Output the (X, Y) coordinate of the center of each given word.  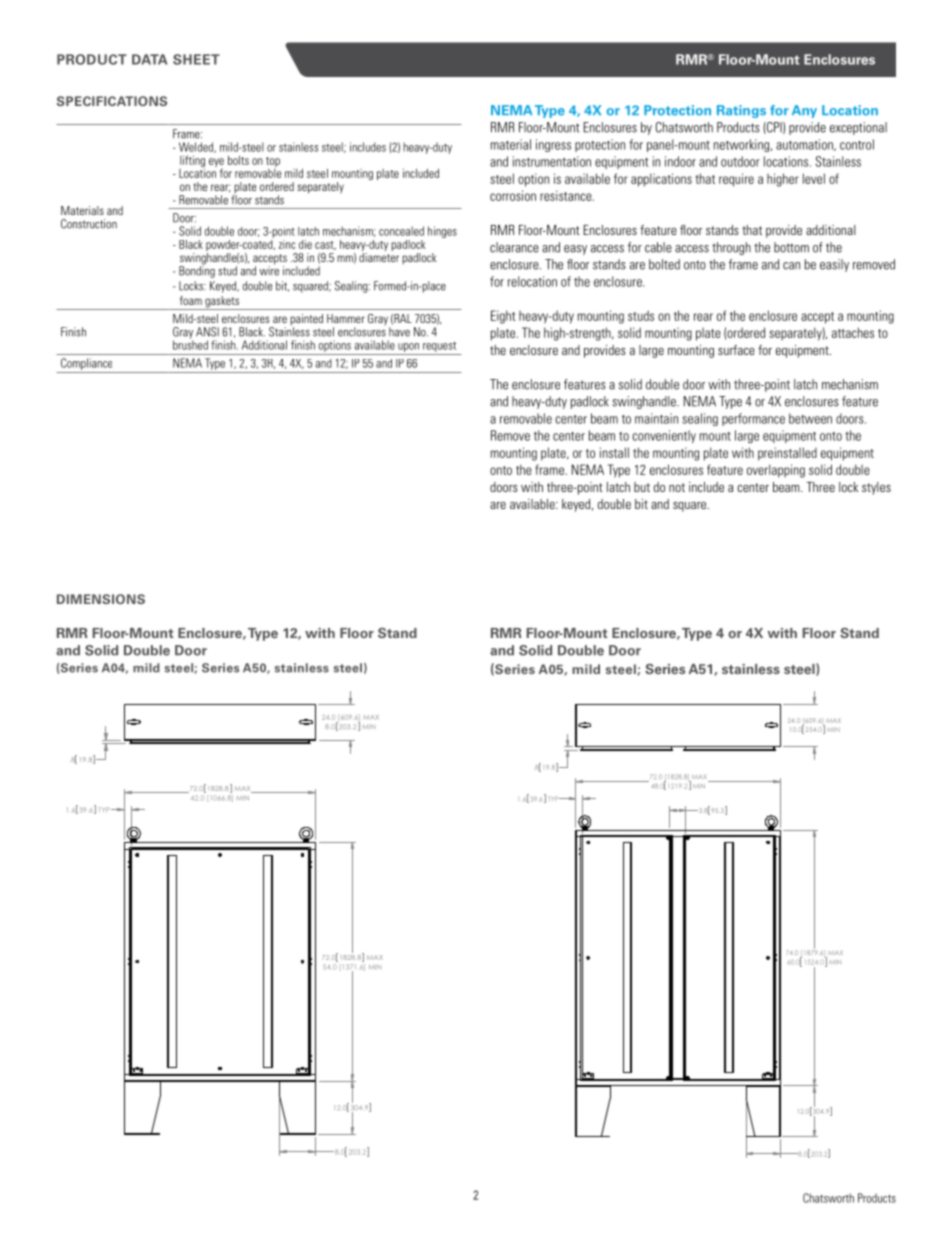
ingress (553, 145)
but (642, 487)
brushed (190, 344)
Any (804, 111)
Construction (89, 224)
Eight (503, 317)
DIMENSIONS (101, 599)
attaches (853, 332)
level (814, 178)
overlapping (776, 471)
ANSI (207, 332)
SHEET (196, 59)
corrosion (513, 195)
